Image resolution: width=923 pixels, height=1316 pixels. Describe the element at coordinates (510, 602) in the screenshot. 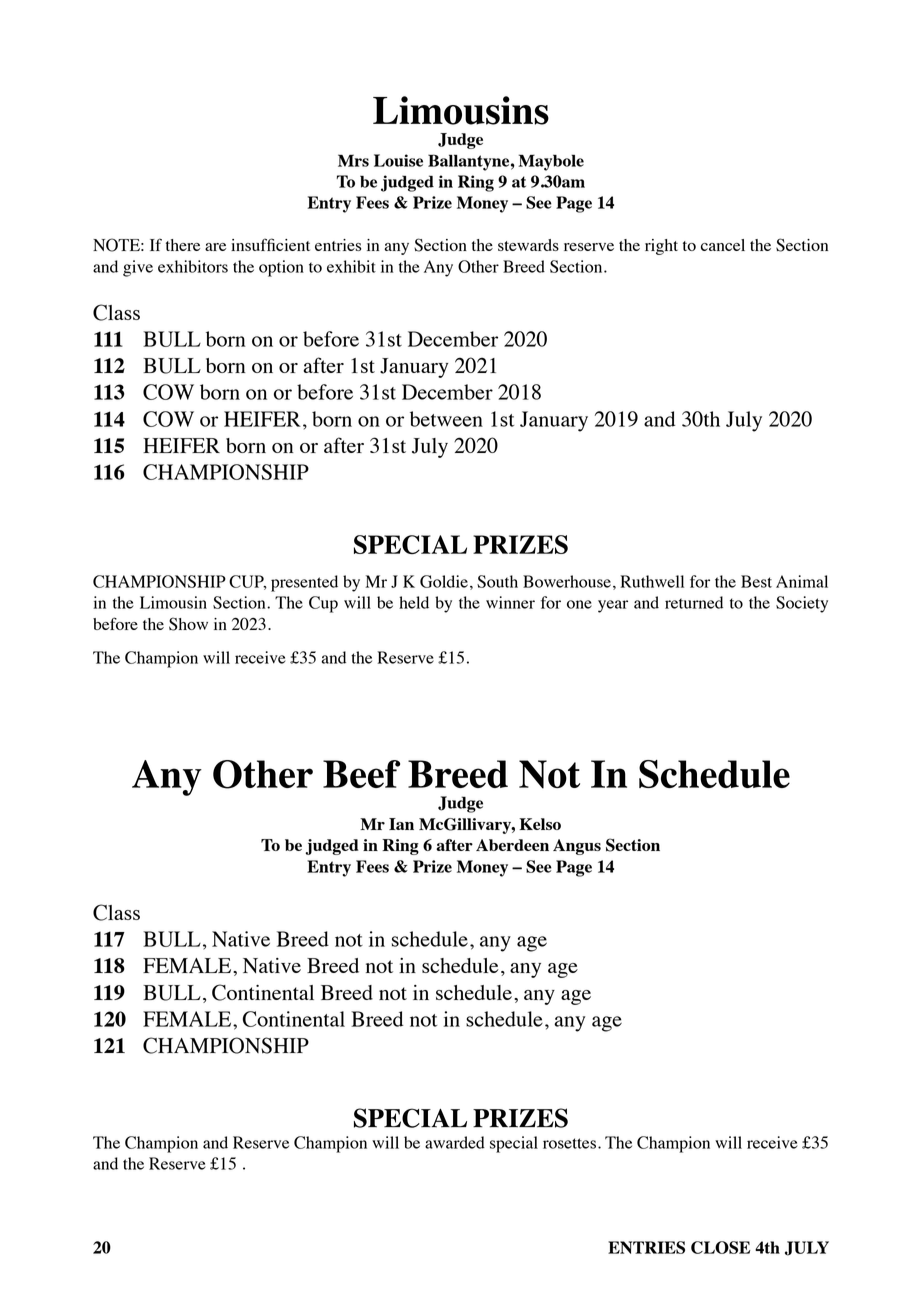

I see `winner` at that location.
